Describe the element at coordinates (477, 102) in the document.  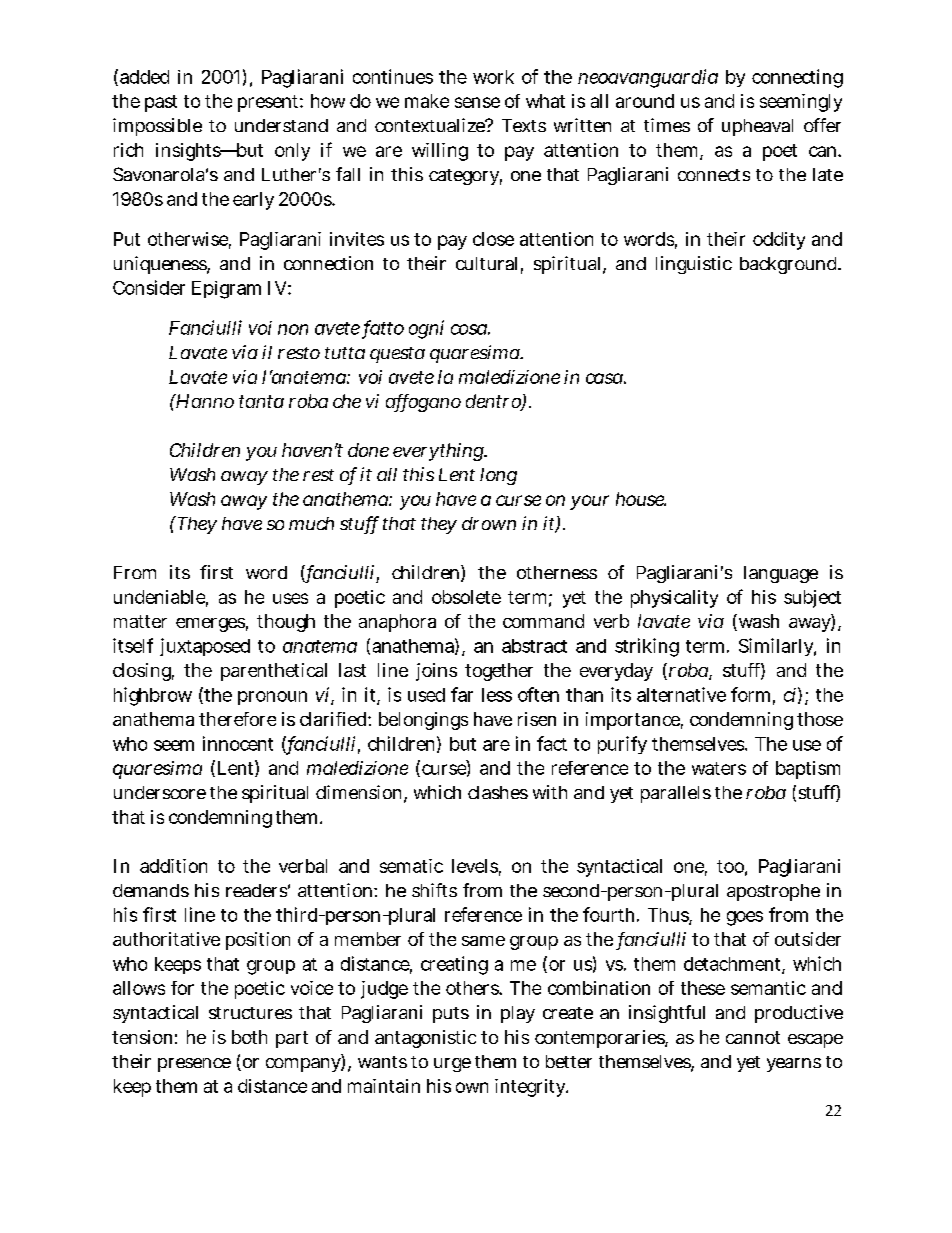
I see `sense` at that location.
